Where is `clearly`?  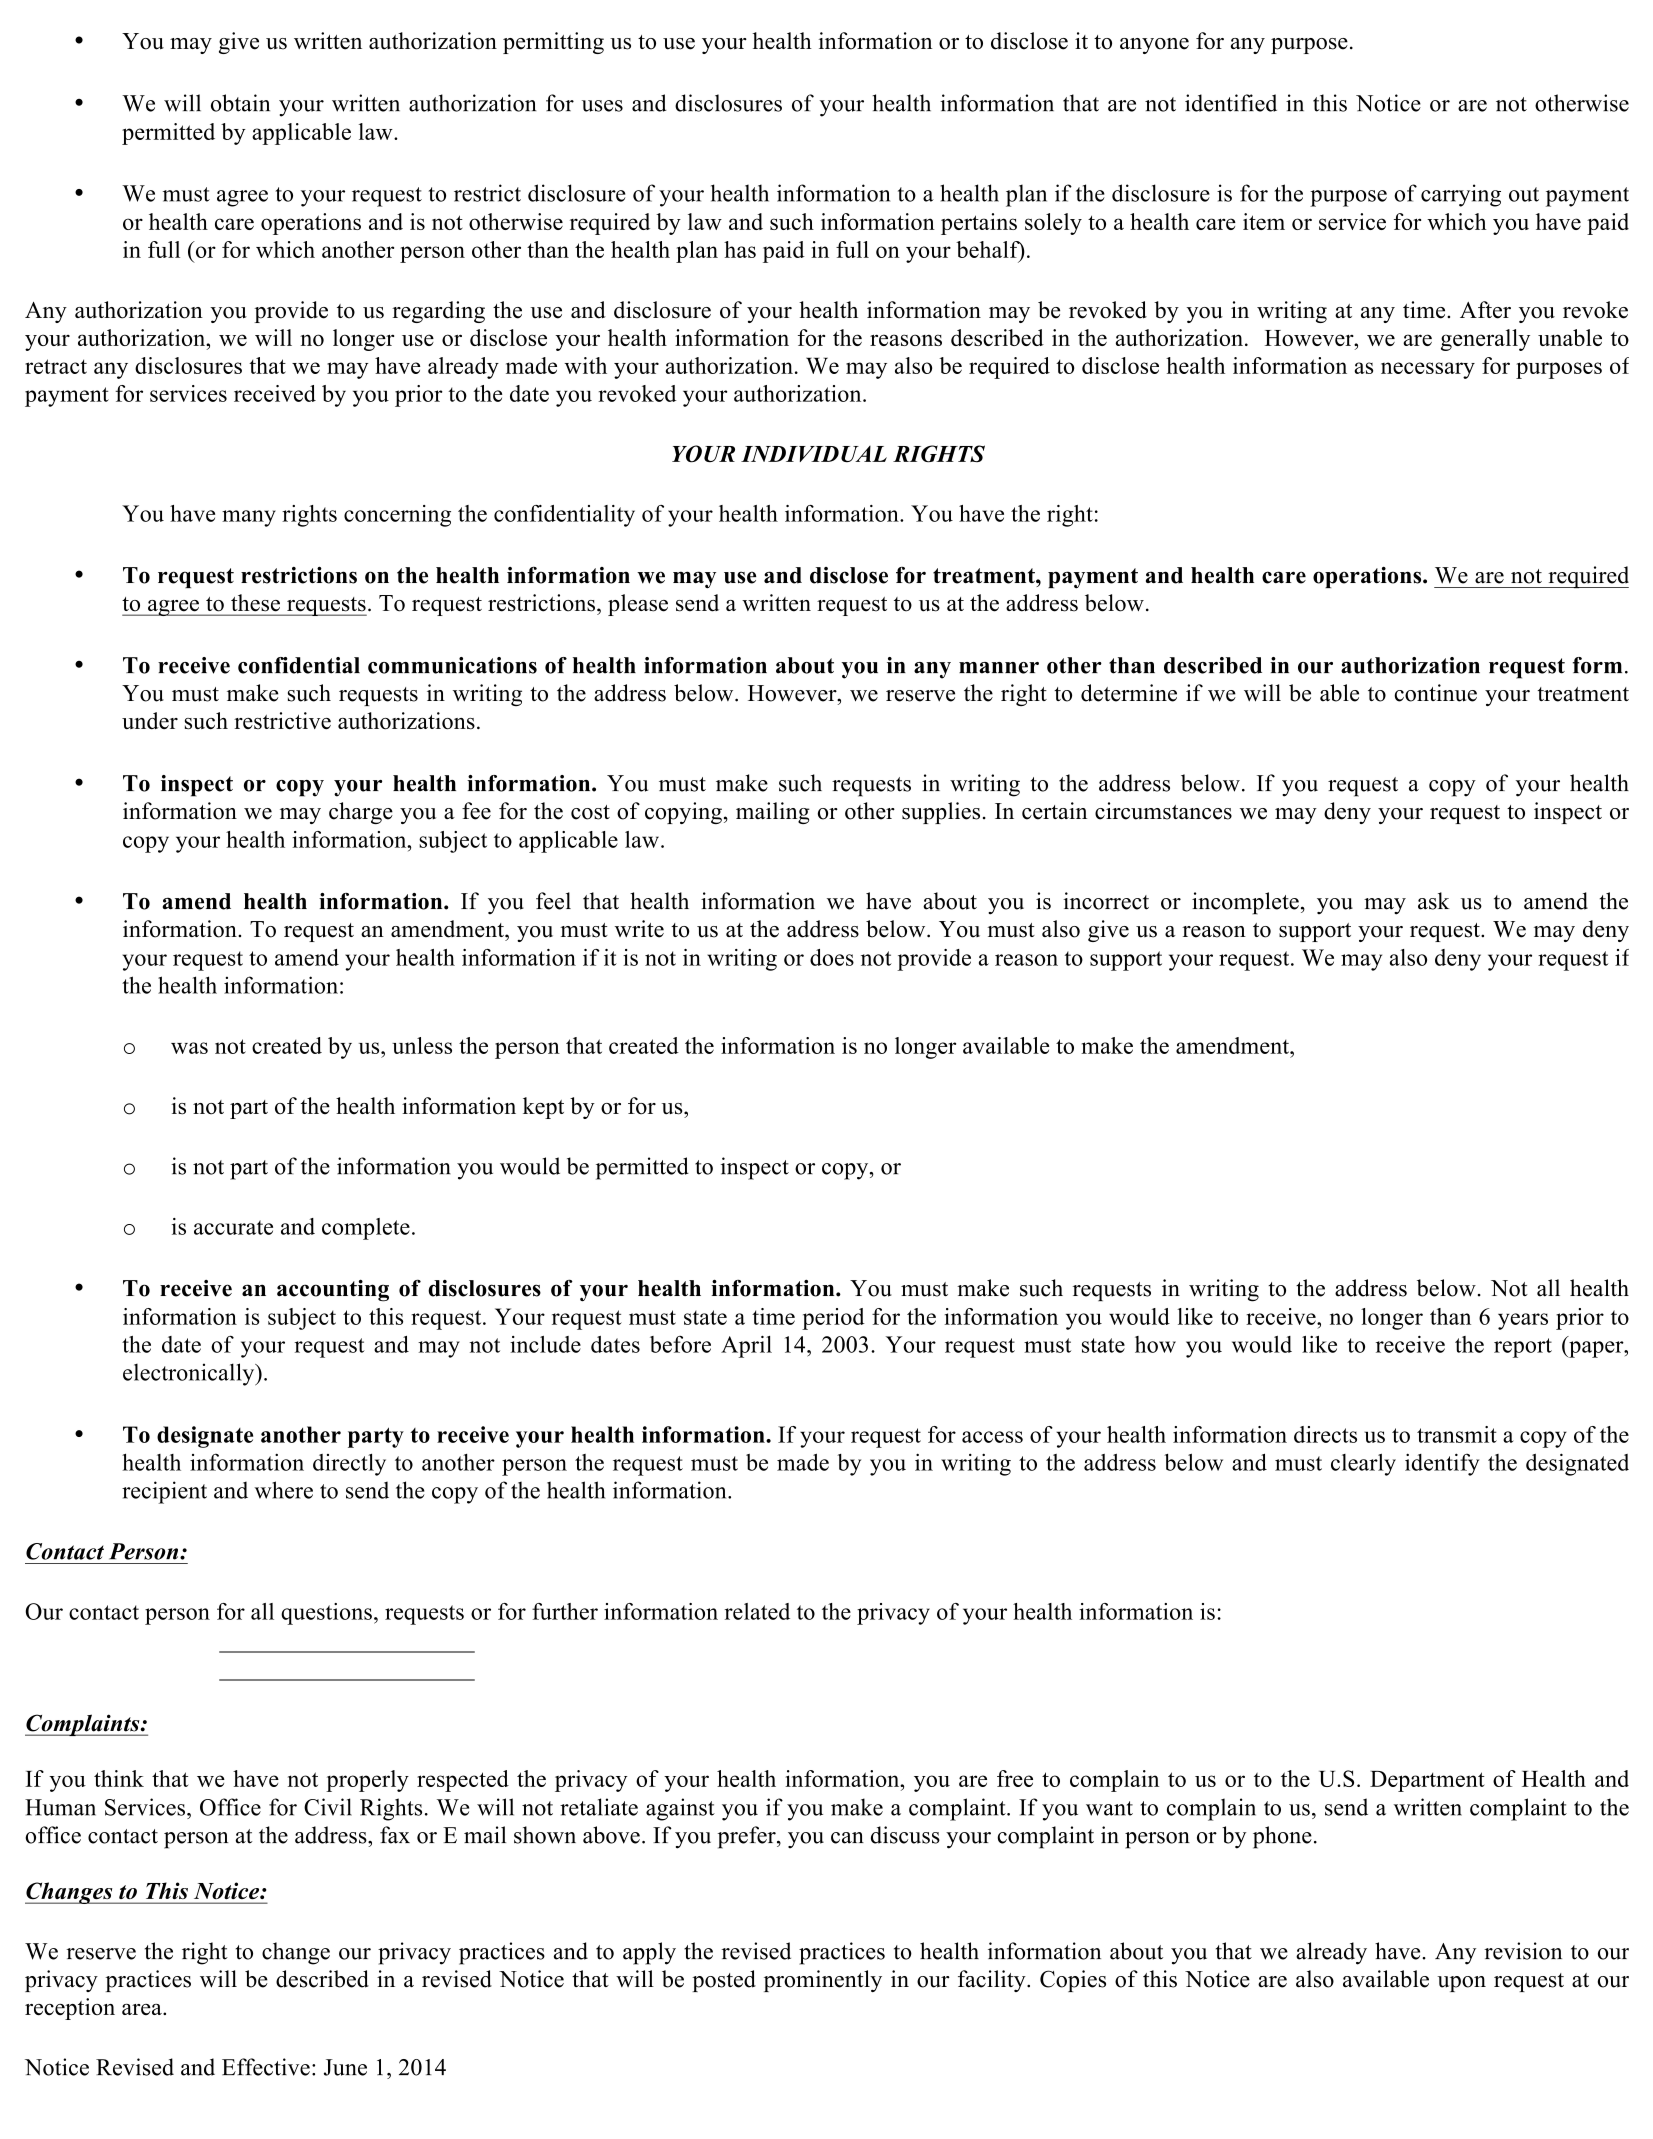
clearly is located at coordinates (1363, 1465).
